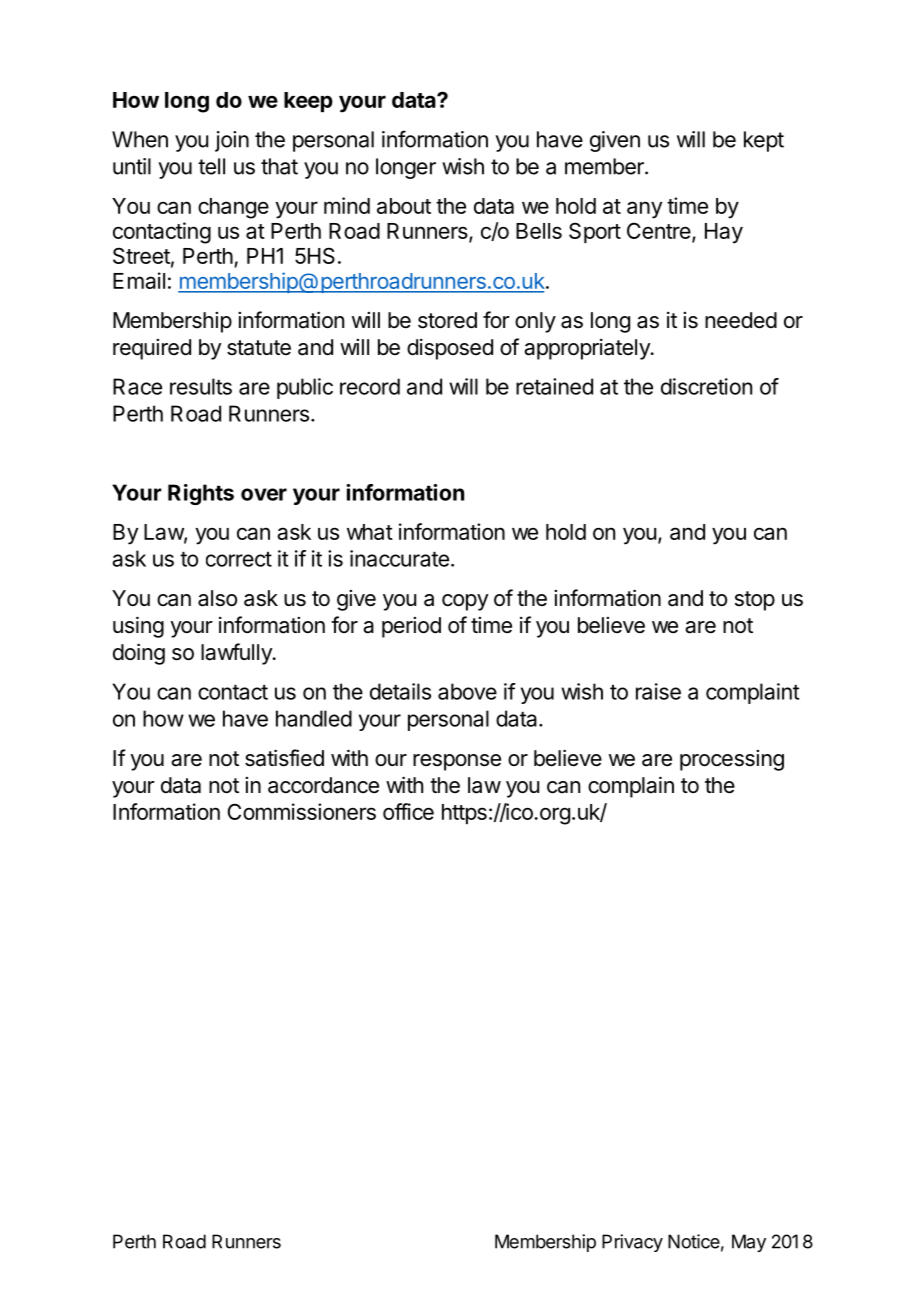 The width and height of the page is (924, 1307). Describe the element at coordinates (232, 141) in the page. I see `join` at that location.
